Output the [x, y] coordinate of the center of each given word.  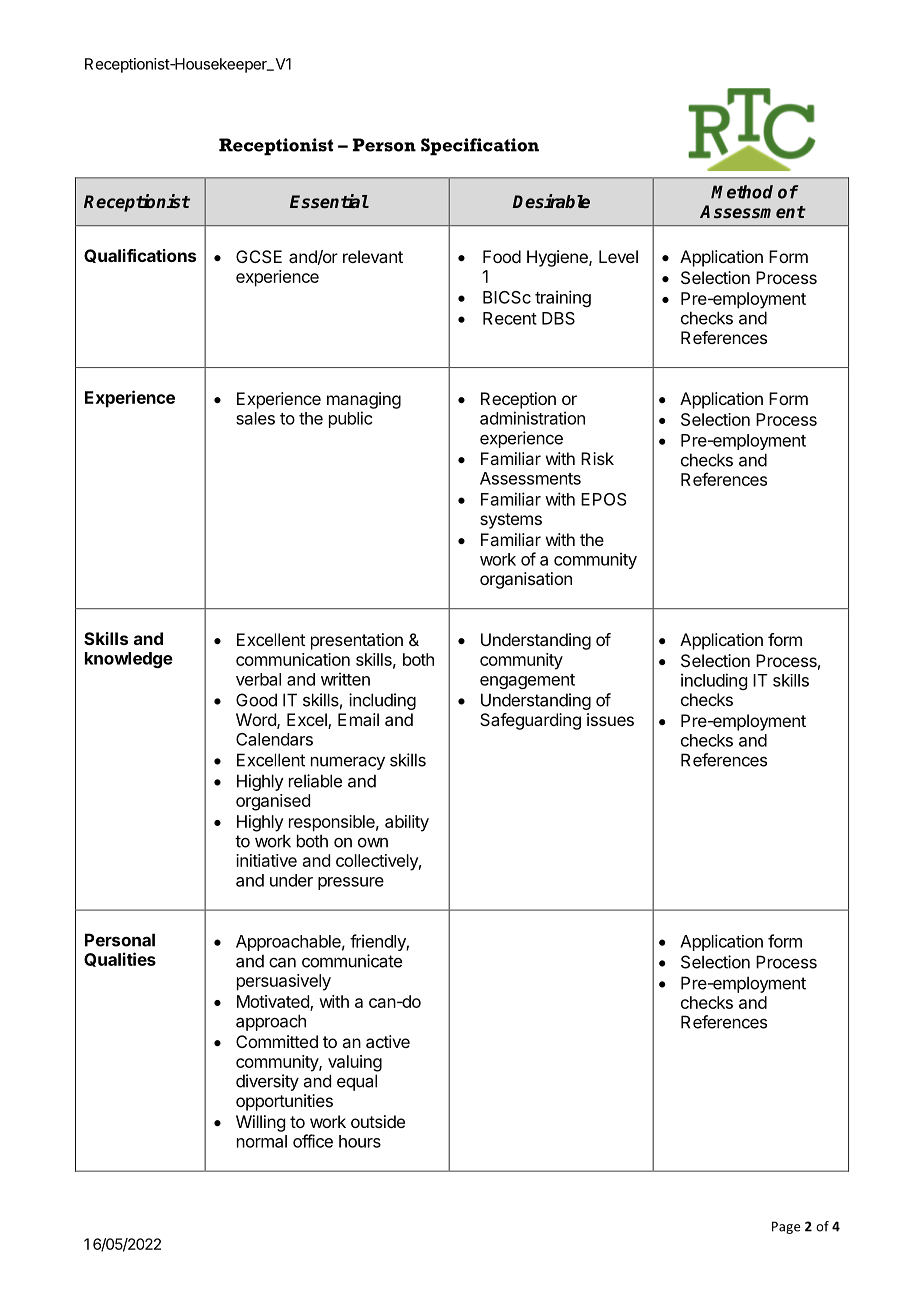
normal [262, 1141]
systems [511, 521]
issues [610, 719]
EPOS [604, 499]
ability [407, 823]
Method [742, 192]
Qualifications [140, 256]
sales [255, 418]
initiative [266, 860]
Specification [480, 147]
